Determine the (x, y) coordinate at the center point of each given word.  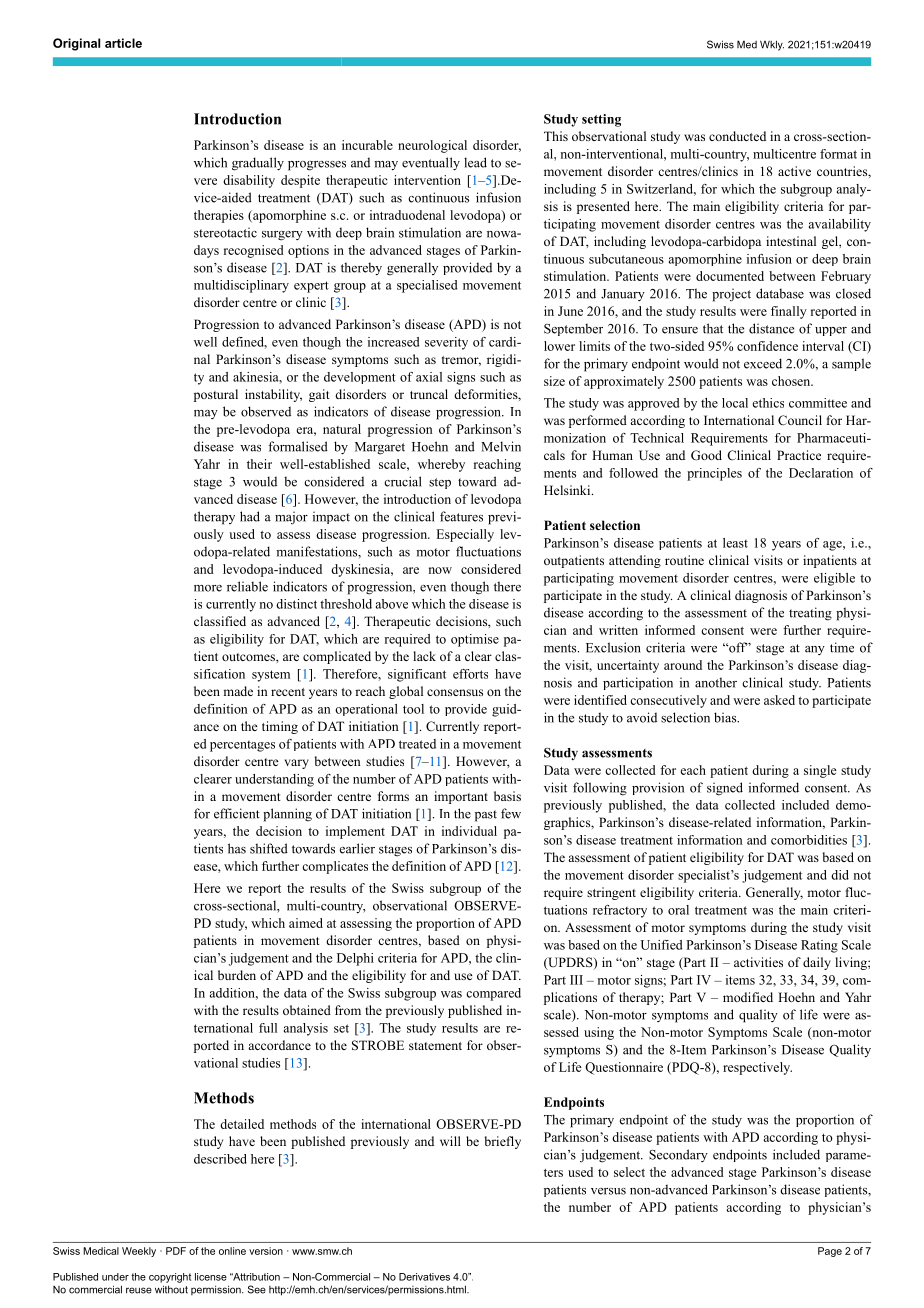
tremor (461, 361)
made (238, 691)
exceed (763, 363)
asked (779, 700)
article (123, 43)
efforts (470, 674)
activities (758, 962)
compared (493, 994)
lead (475, 162)
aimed (306, 923)
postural (216, 395)
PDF (176, 1251)
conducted (737, 136)
